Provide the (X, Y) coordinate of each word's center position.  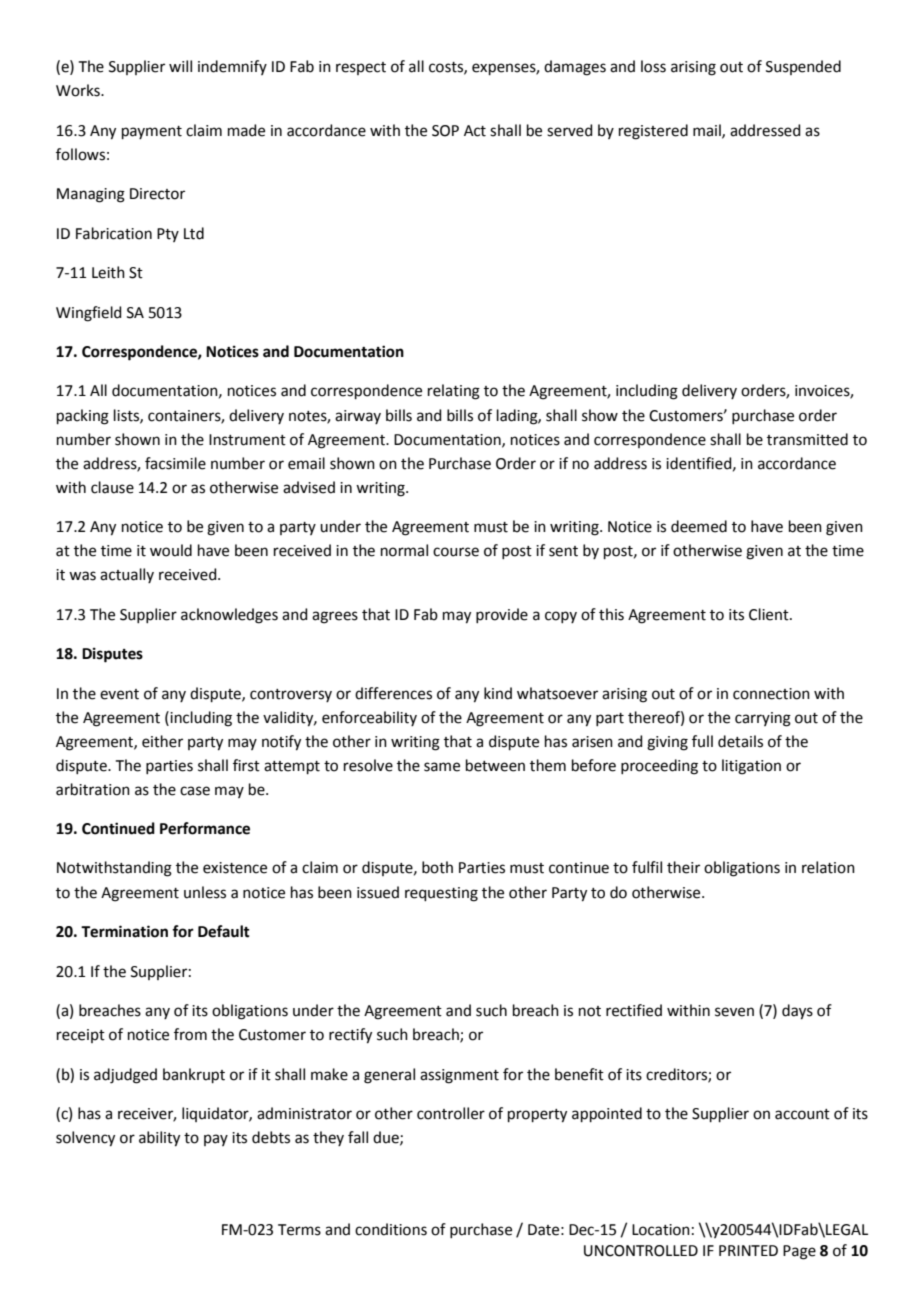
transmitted (807, 439)
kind (498, 693)
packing (83, 417)
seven (734, 1012)
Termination (124, 931)
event (119, 694)
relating (454, 392)
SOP (445, 131)
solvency (85, 1139)
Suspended (803, 67)
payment (152, 132)
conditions (391, 1229)
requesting (441, 894)
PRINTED (748, 1250)
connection (771, 694)
